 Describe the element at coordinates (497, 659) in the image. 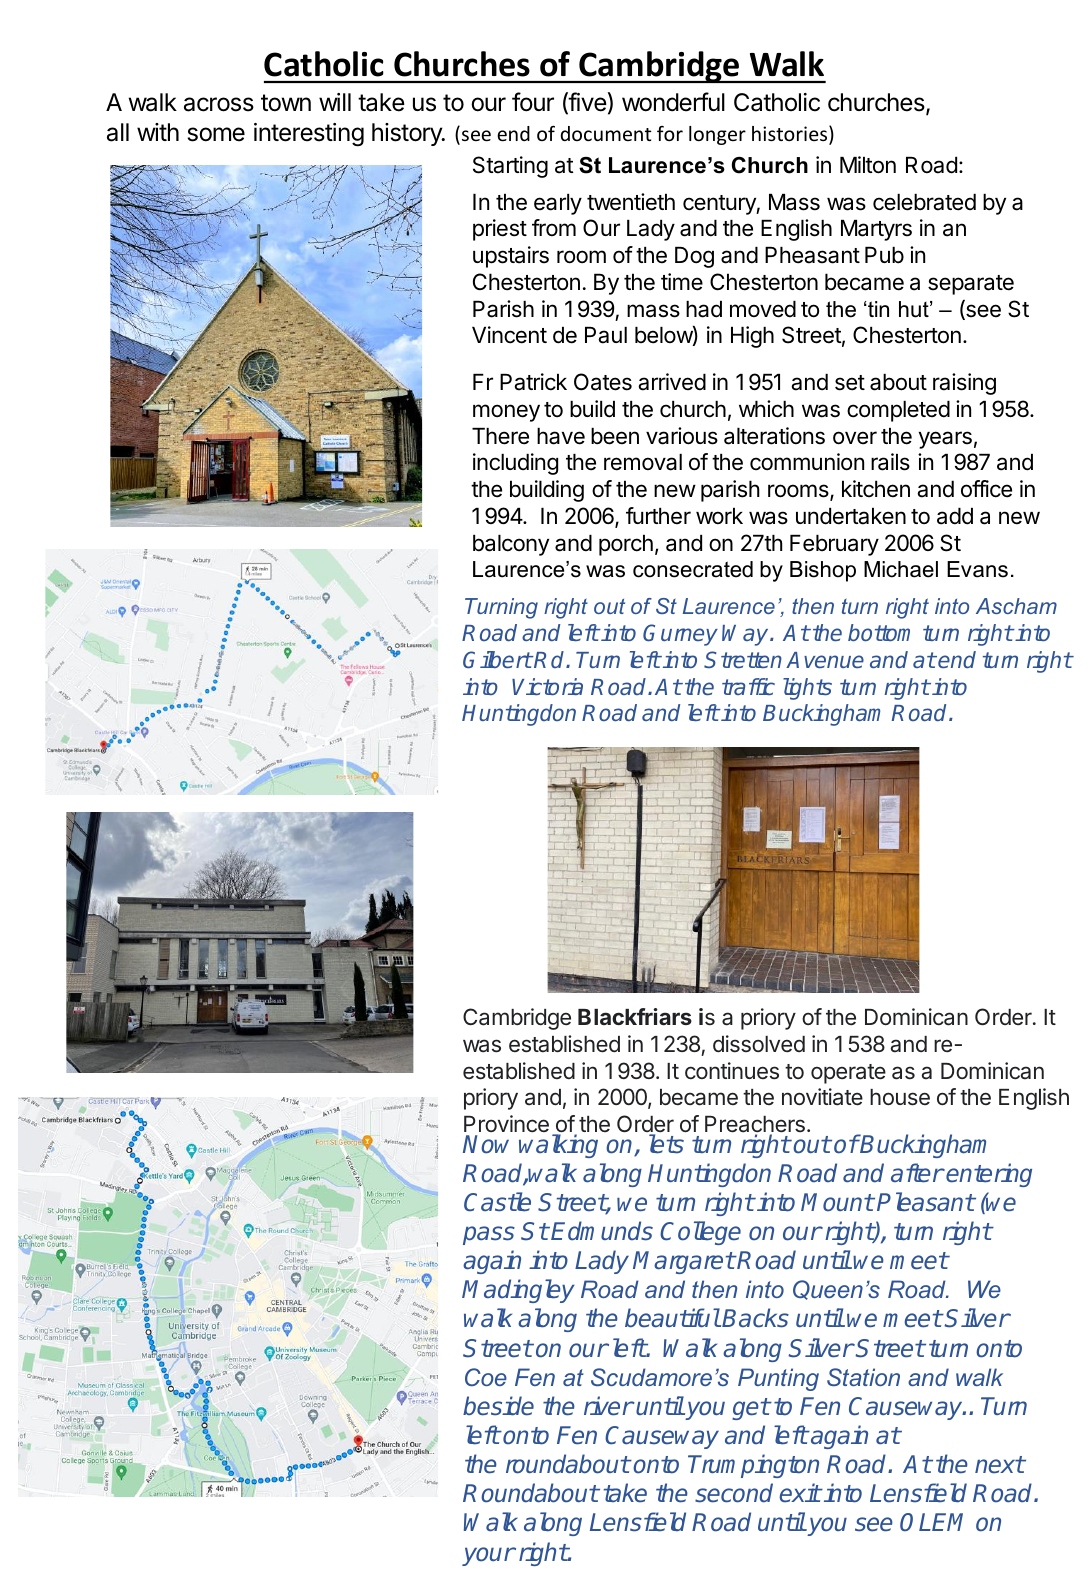

I see `Gilbert` at that location.
